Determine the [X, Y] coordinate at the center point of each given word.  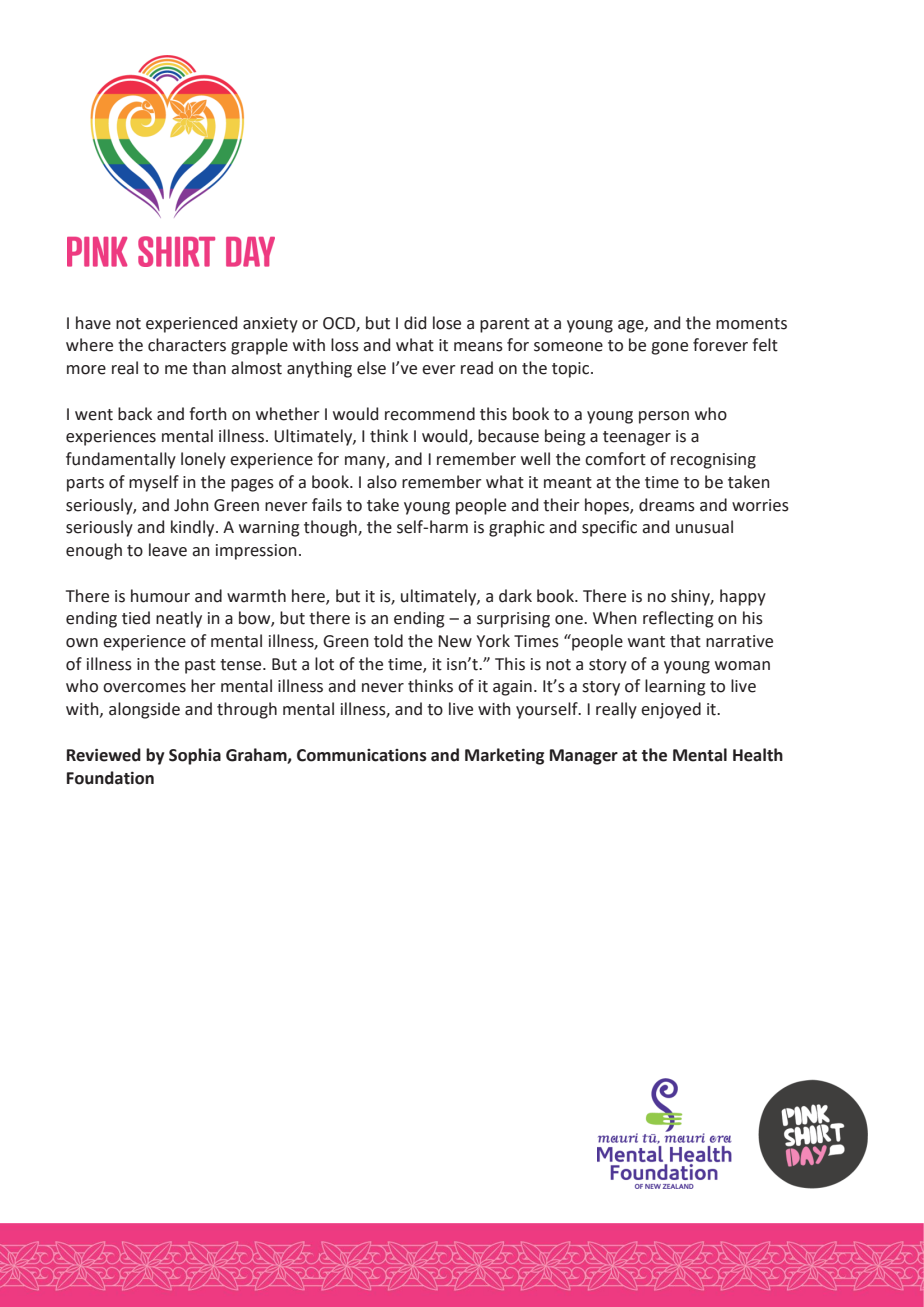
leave [168, 550]
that [685, 641]
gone [669, 348]
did [415, 323]
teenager [637, 438]
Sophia [195, 756]
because [508, 436]
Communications [362, 755]
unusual [704, 527]
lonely [203, 460]
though [331, 528]
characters [187, 345]
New [455, 641]
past [200, 666]
